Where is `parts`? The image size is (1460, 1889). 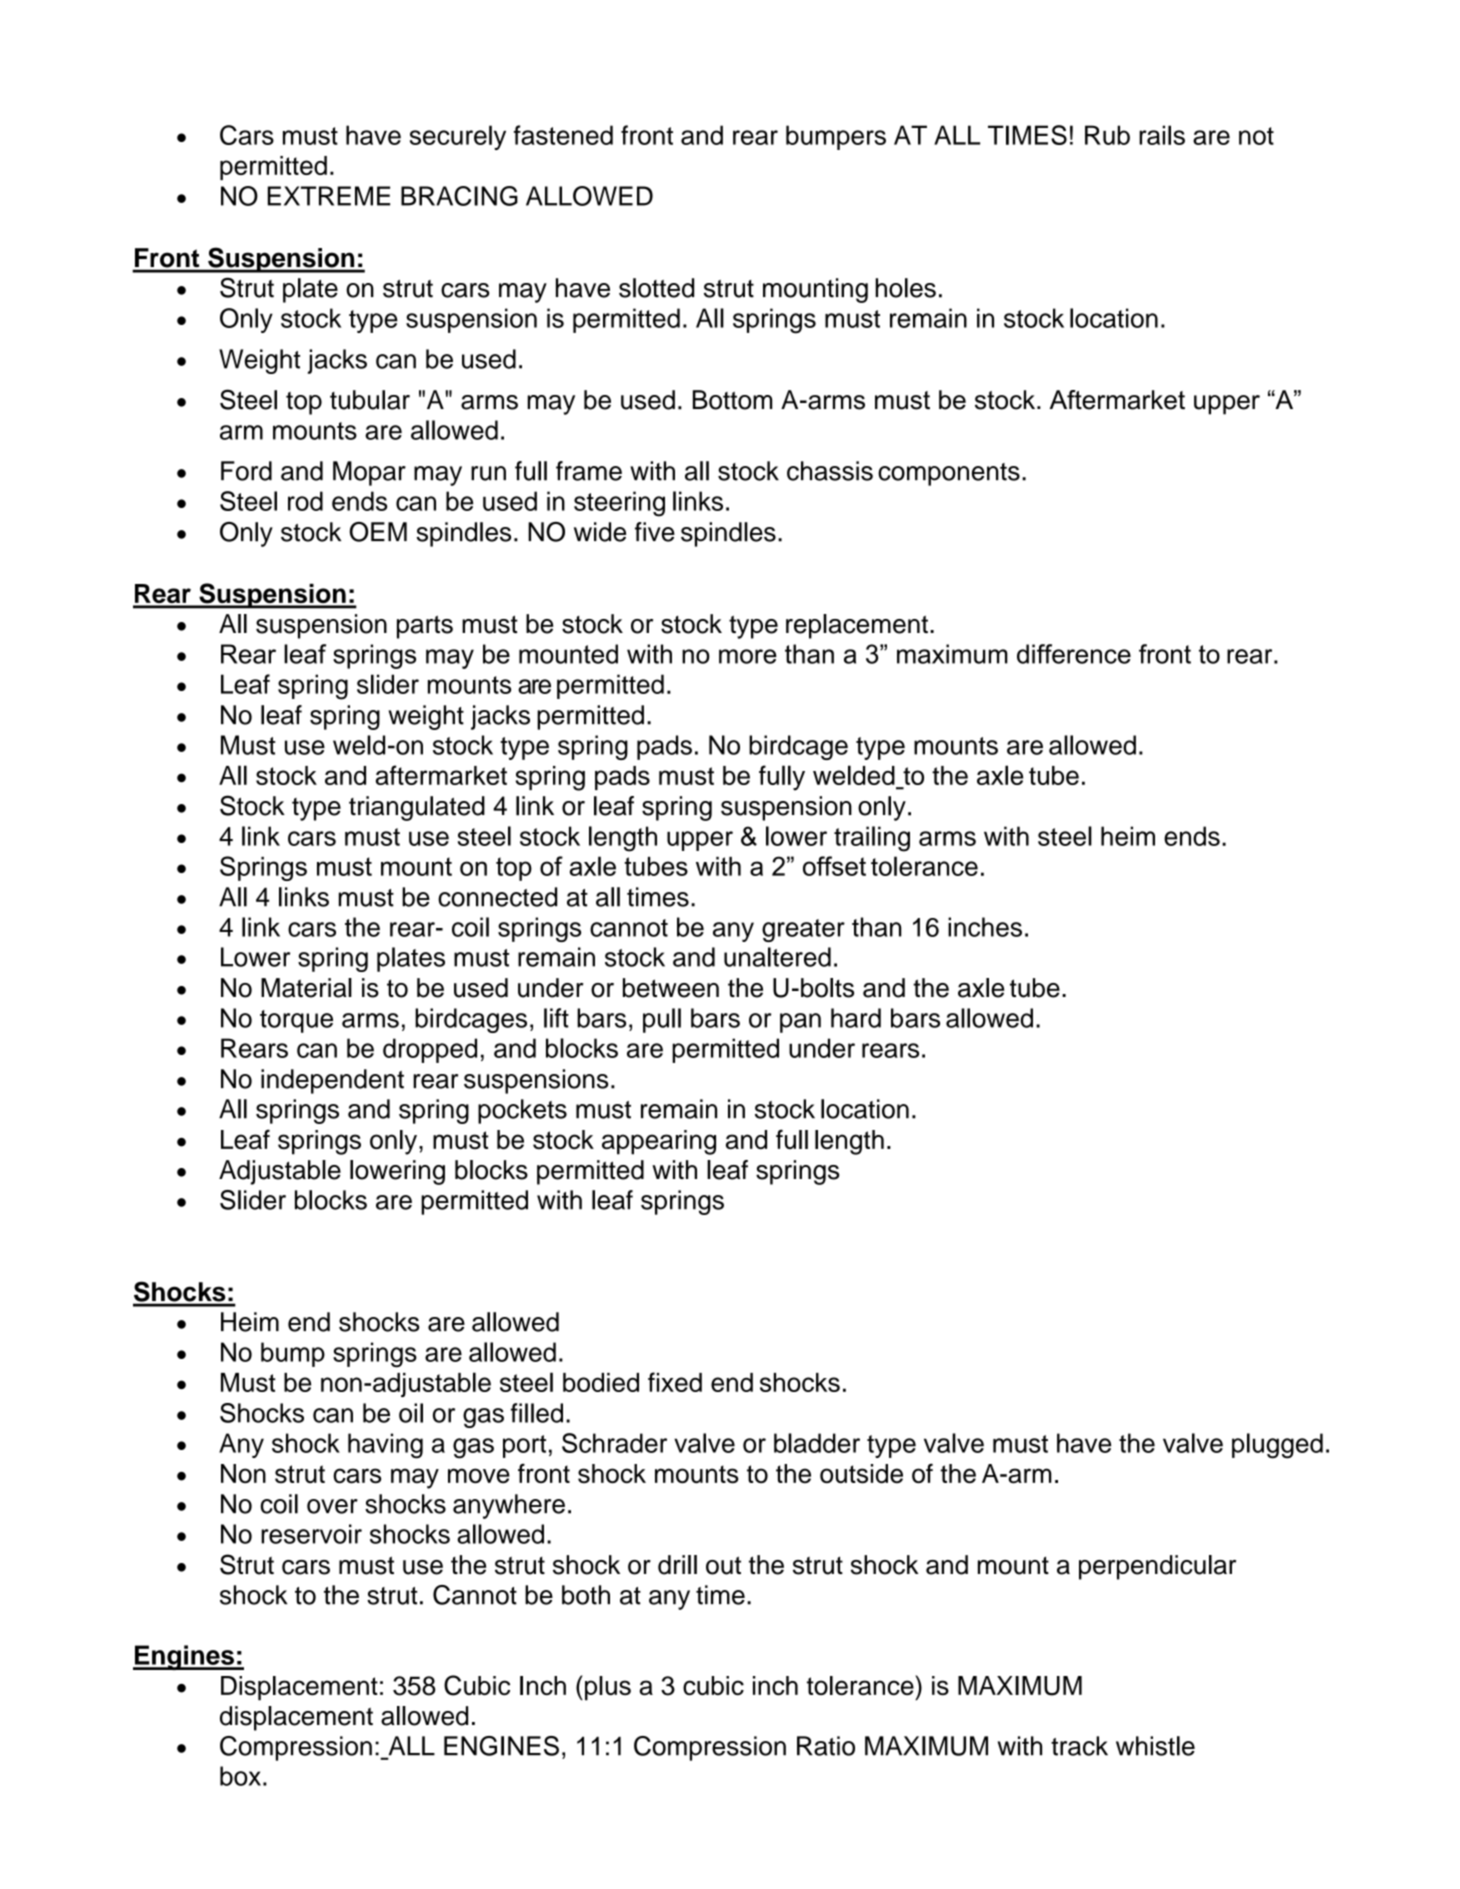
parts is located at coordinates (425, 627).
